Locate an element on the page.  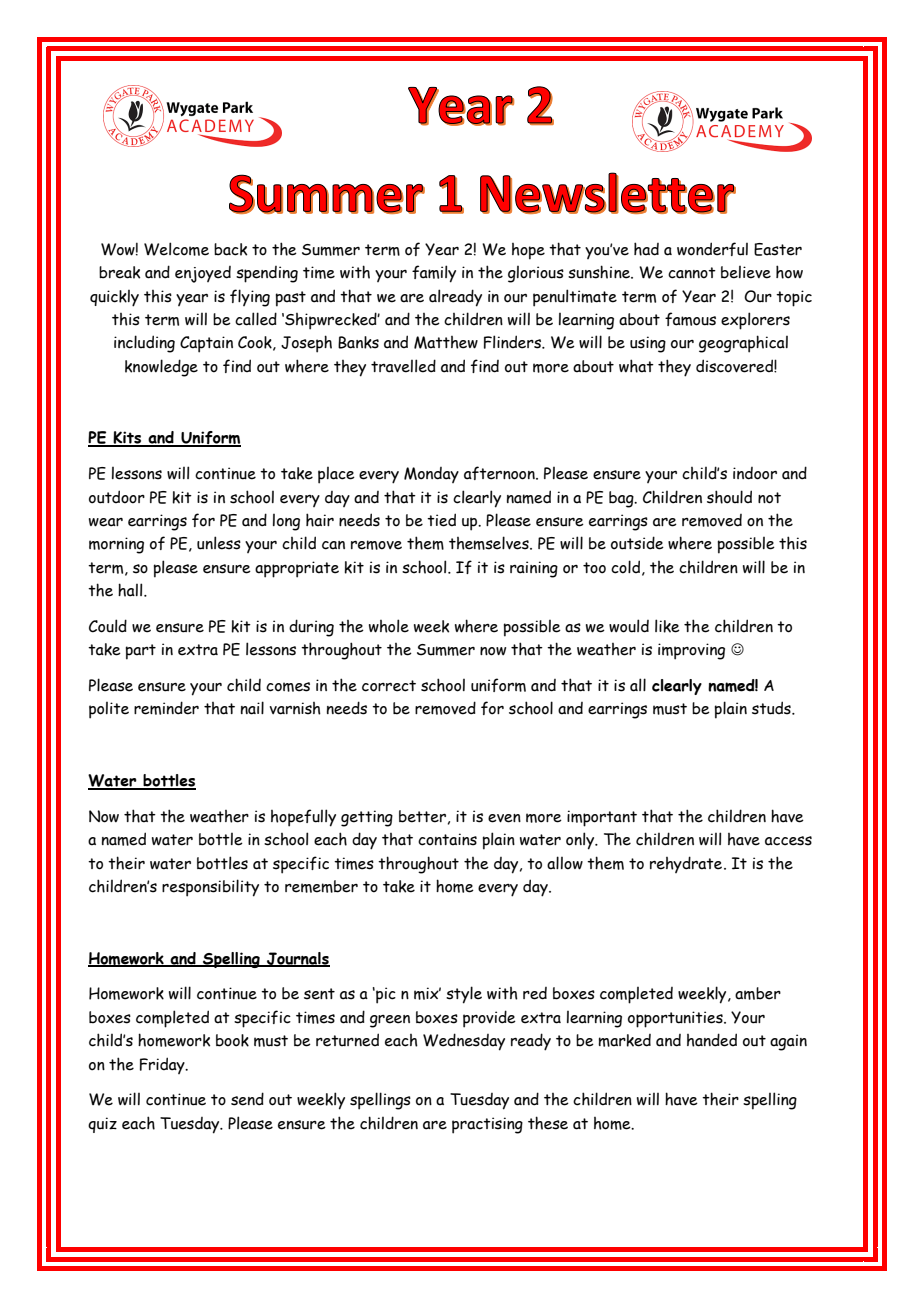
practising is located at coordinates (487, 1125).
